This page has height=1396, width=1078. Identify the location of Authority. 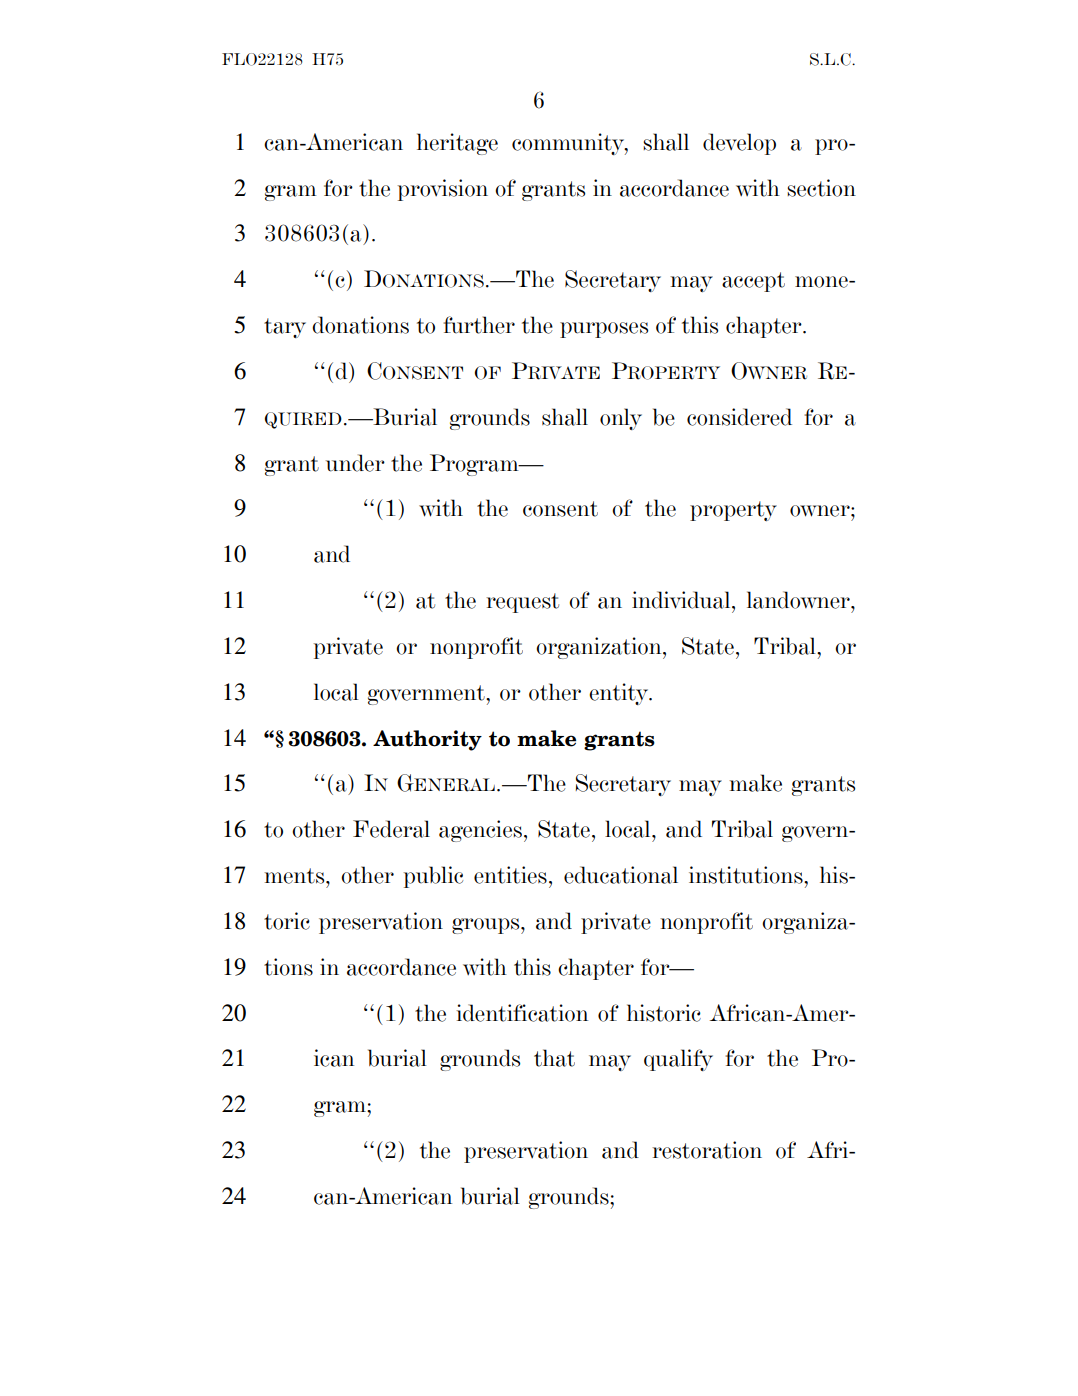
(427, 740).
